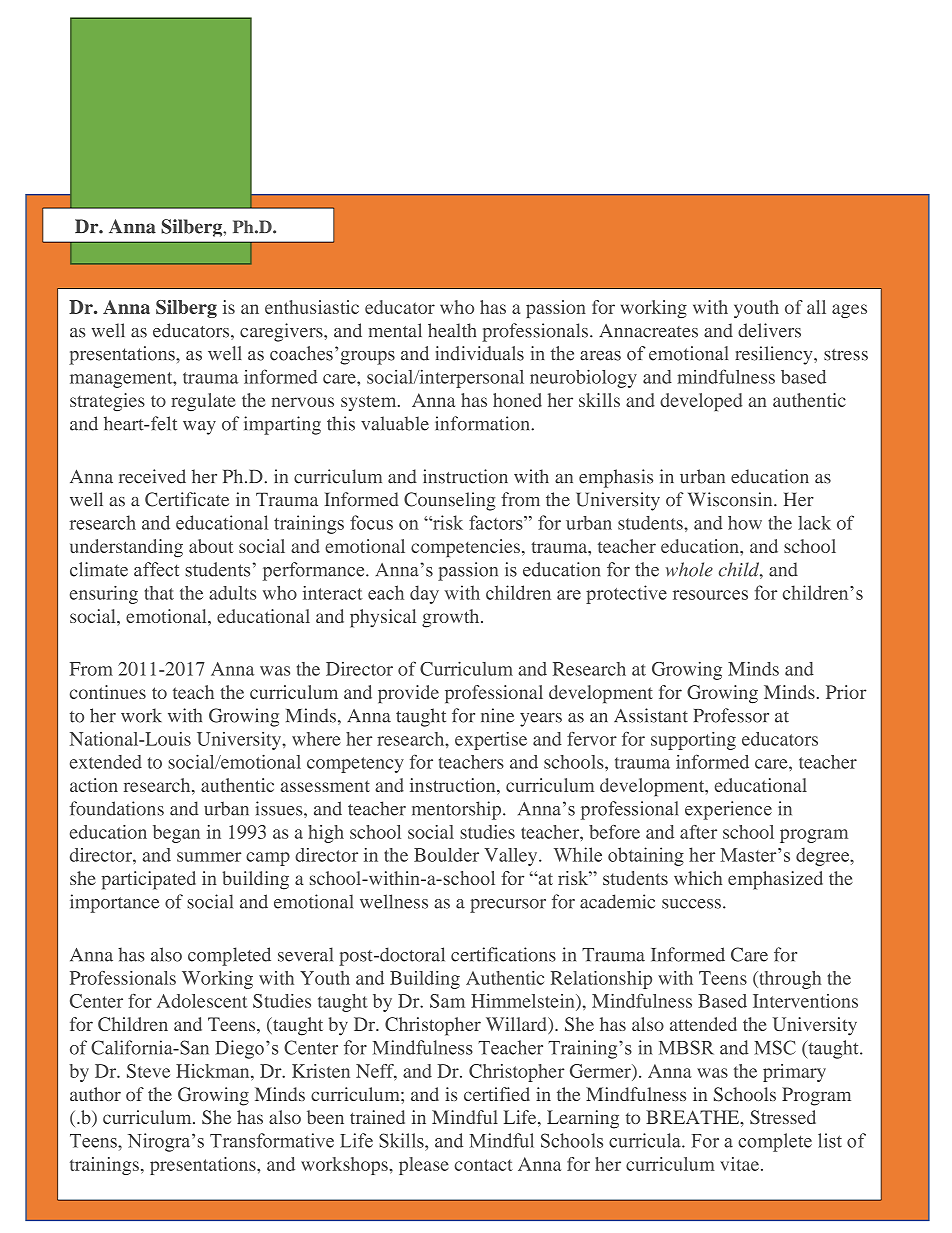  I want to click on regulate, so click(203, 402).
